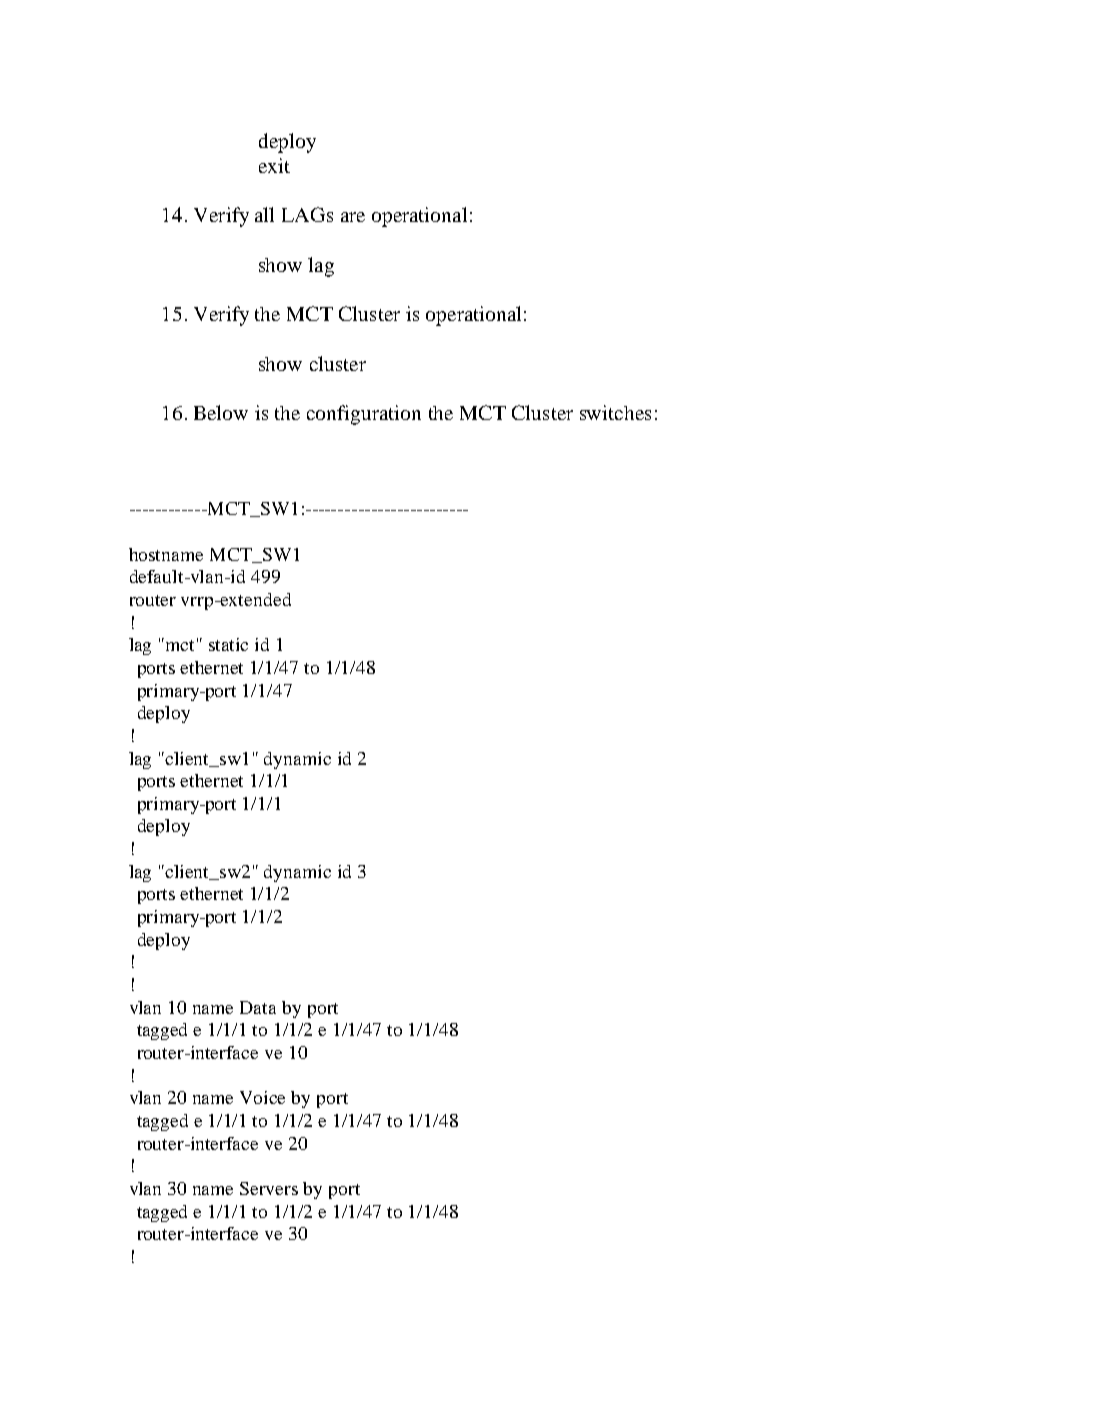  Describe the element at coordinates (364, 415) in the document. I see `configuration` at that location.
